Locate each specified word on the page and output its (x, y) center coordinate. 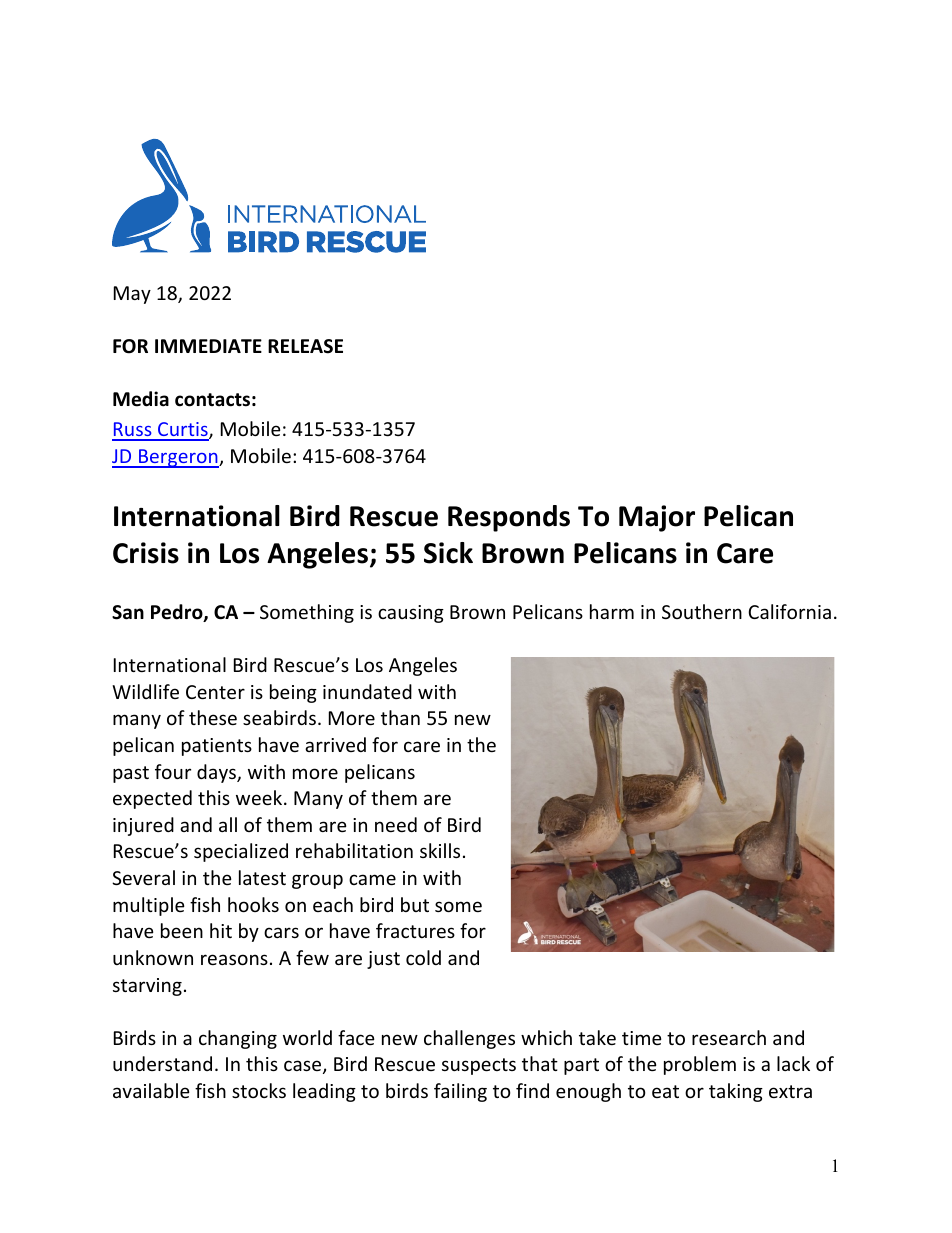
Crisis (146, 553)
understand (162, 1063)
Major (657, 518)
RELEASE (305, 346)
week (260, 797)
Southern (702, 611)
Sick (448, 553)
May (132, 295)
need (396, 824)
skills (440, 850)
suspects (479, 1066)
